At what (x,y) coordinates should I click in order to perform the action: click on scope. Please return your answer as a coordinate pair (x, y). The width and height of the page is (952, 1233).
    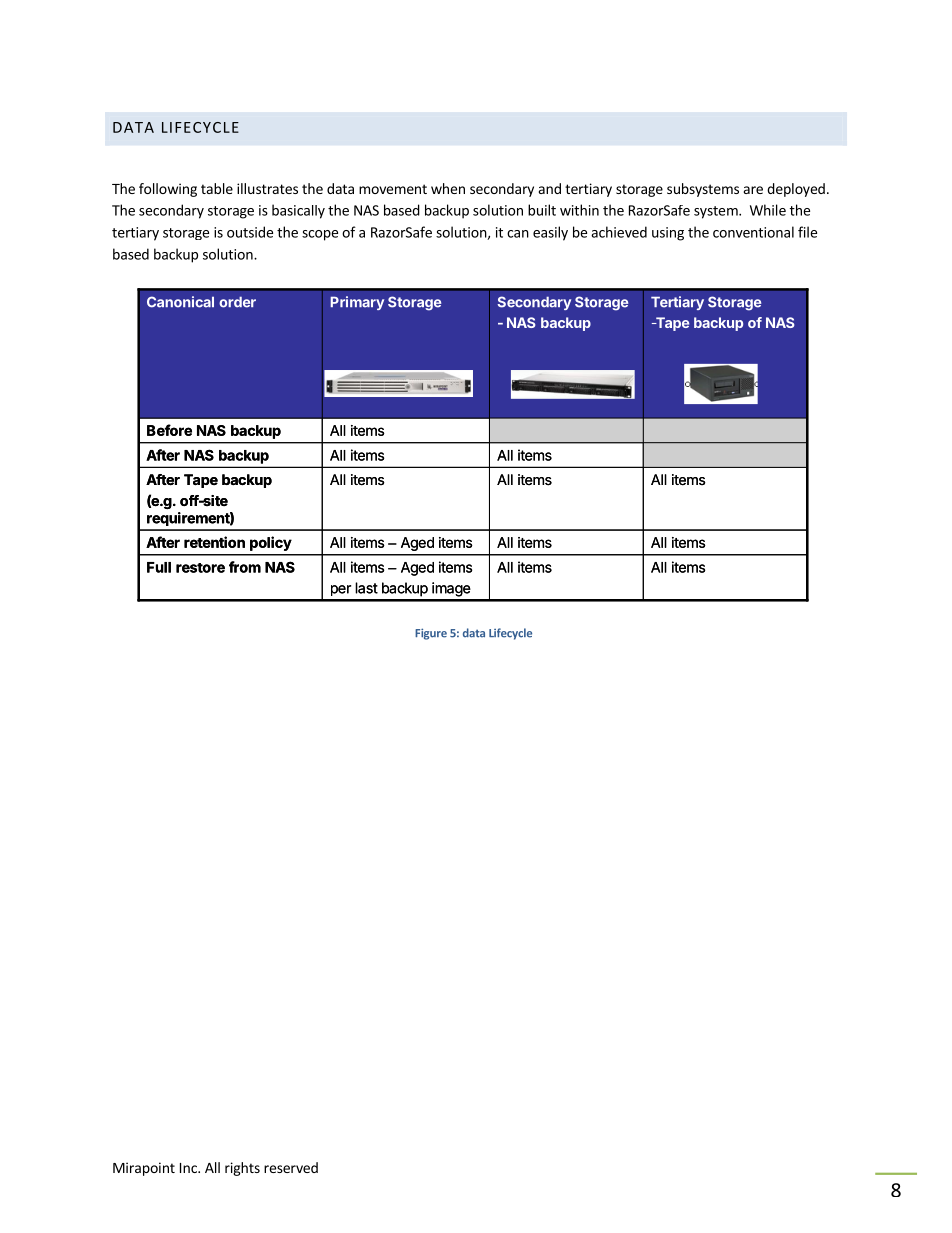
    Looking at the image, I should click on (320, 235).
